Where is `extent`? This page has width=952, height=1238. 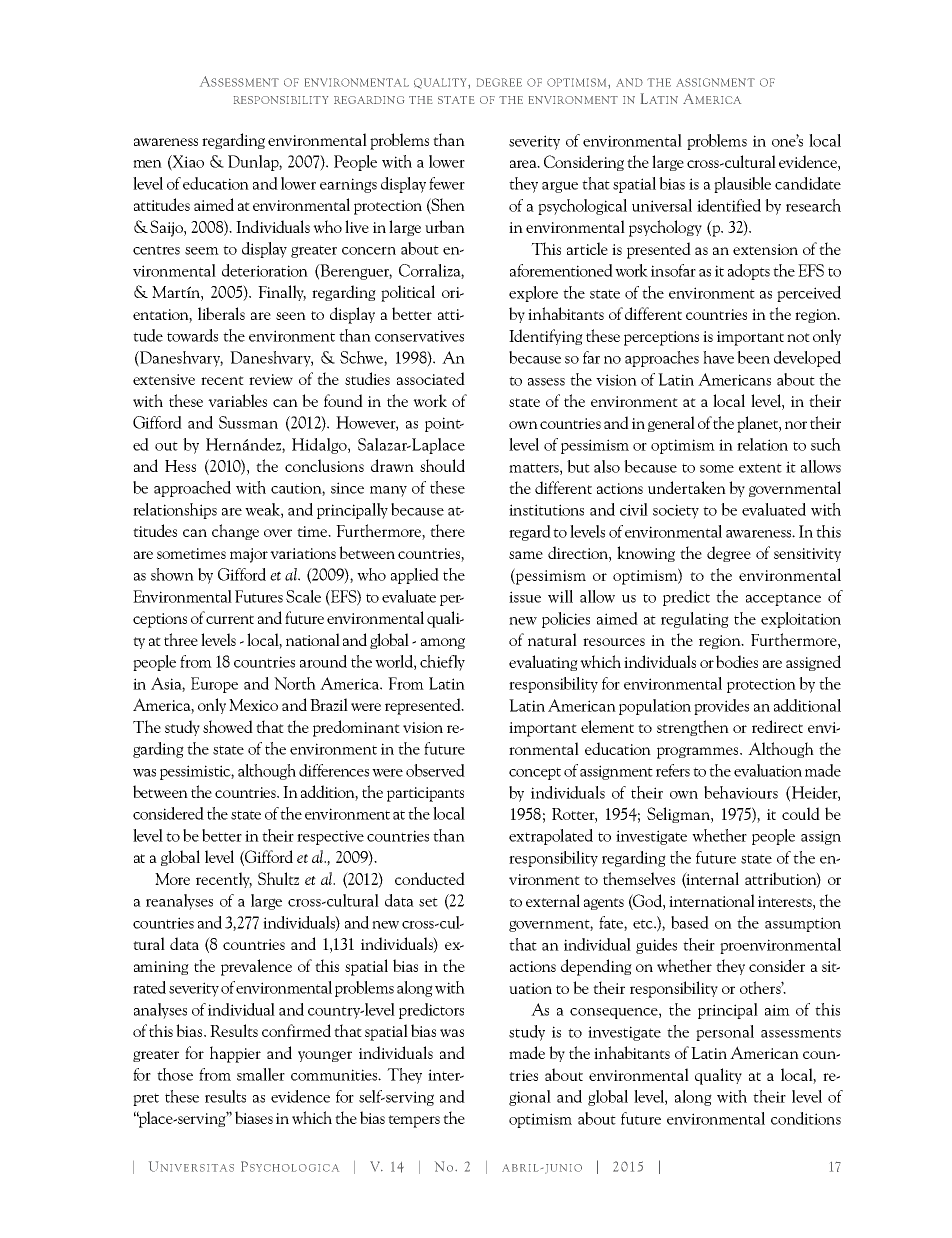
extent is located at coordinates (760, 468).
